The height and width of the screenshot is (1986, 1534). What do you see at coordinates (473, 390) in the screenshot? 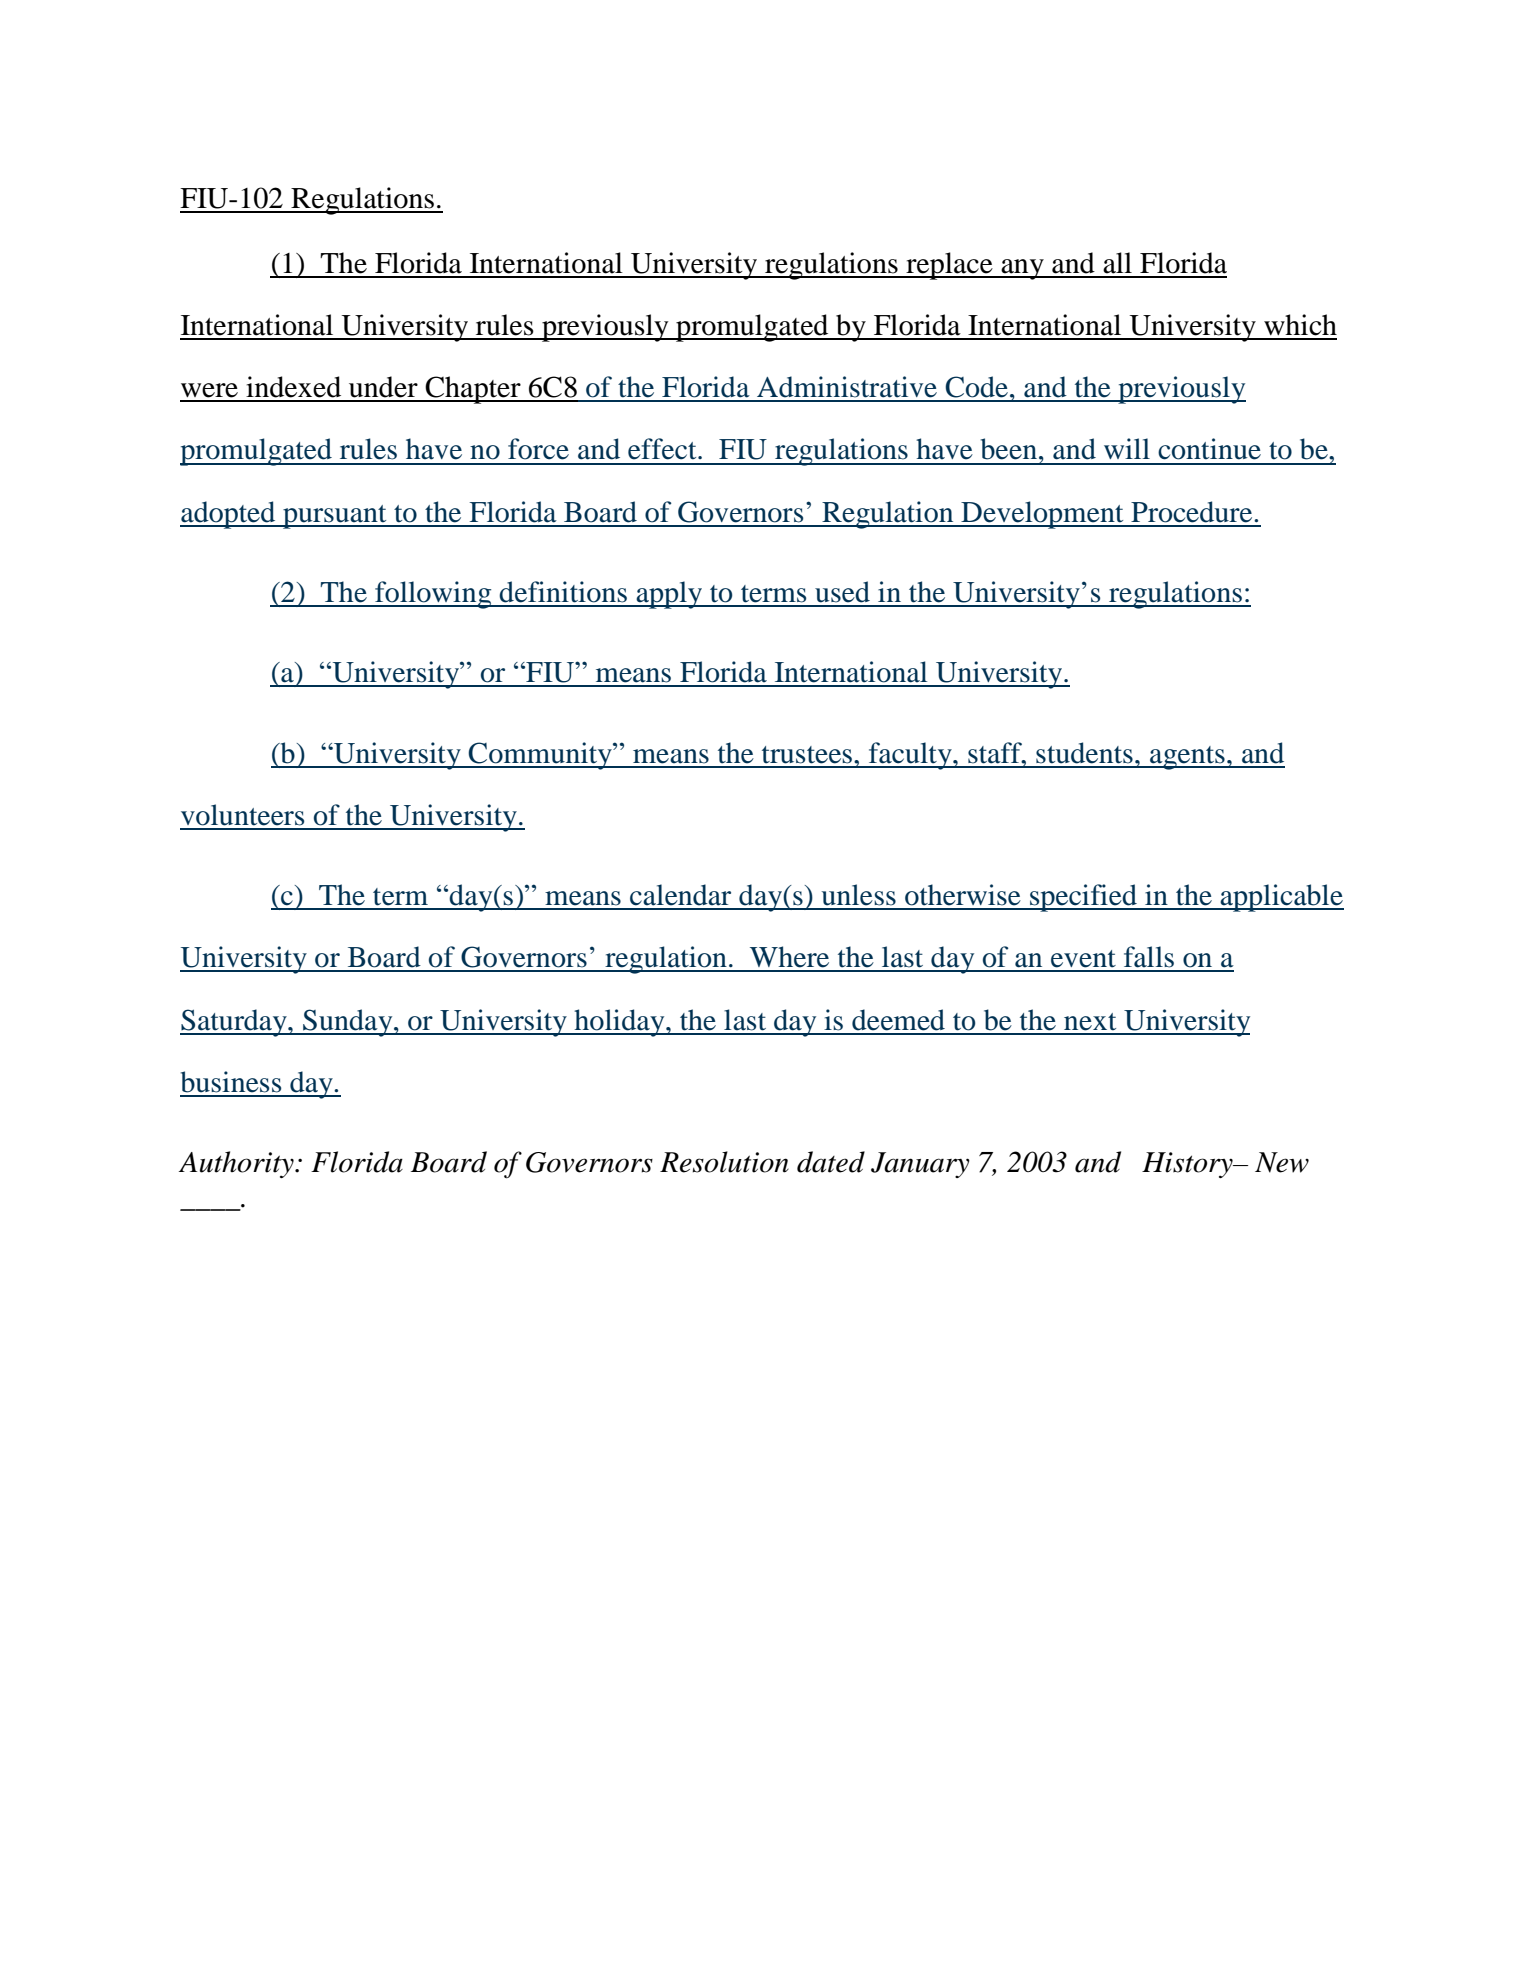
I see `Chapter` at bounding box center [473, 390].
